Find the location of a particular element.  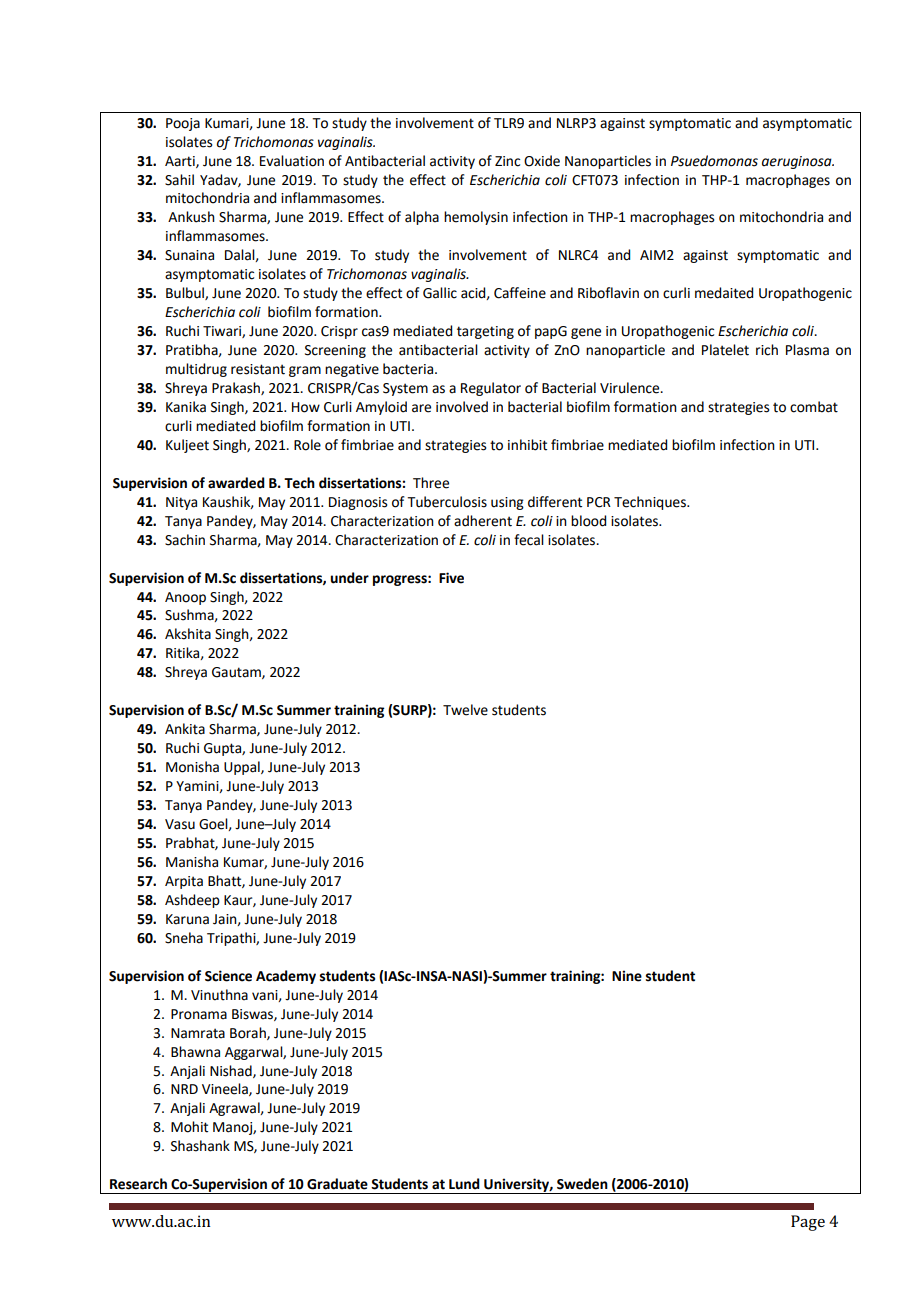

Aarti is located at coordinates (181, 162).
